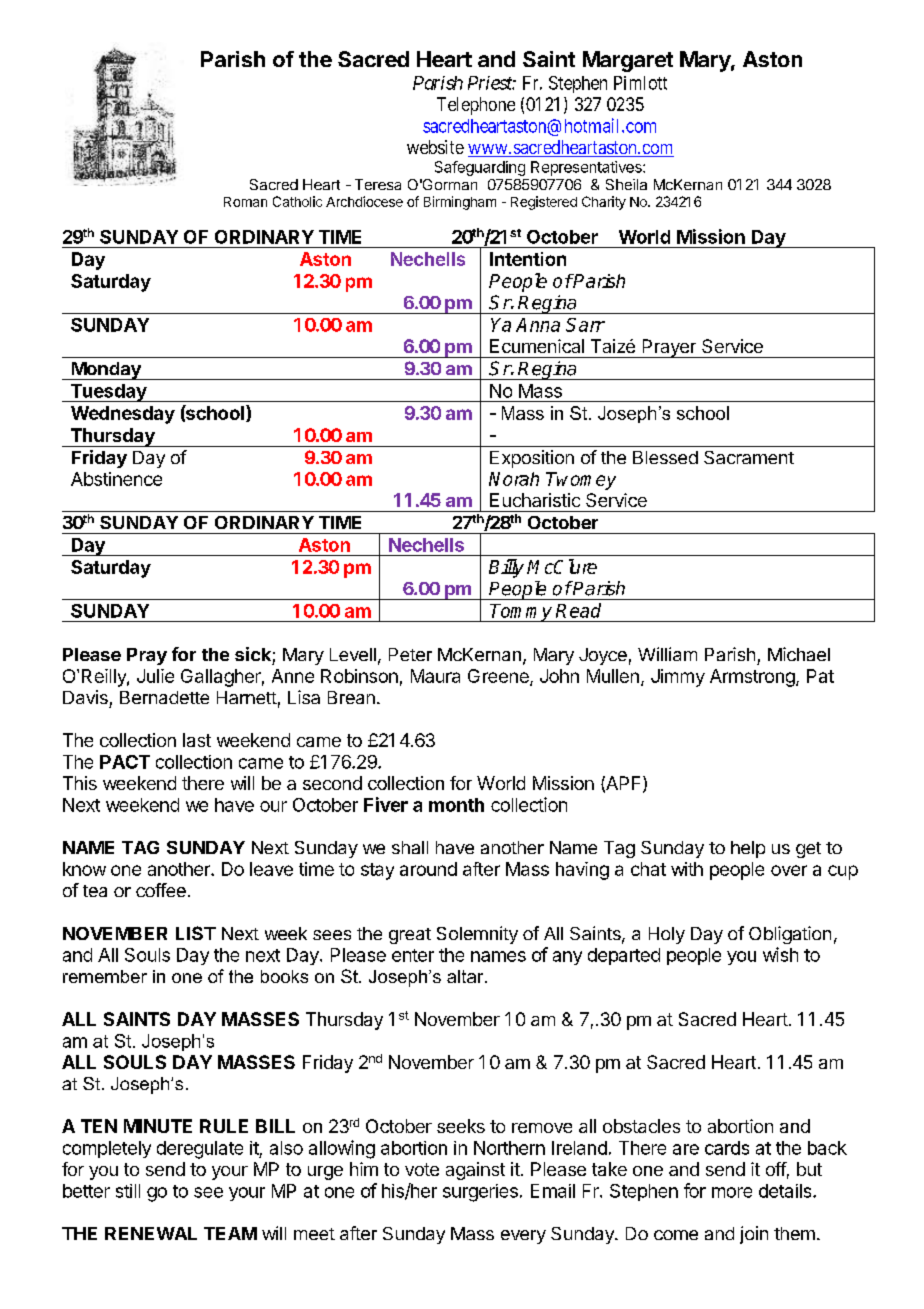 The width and height of the screenshot is (924, 1309). Describe the element at coordinates (245, 202) in the screenshot. I see `Roman` at that location.
